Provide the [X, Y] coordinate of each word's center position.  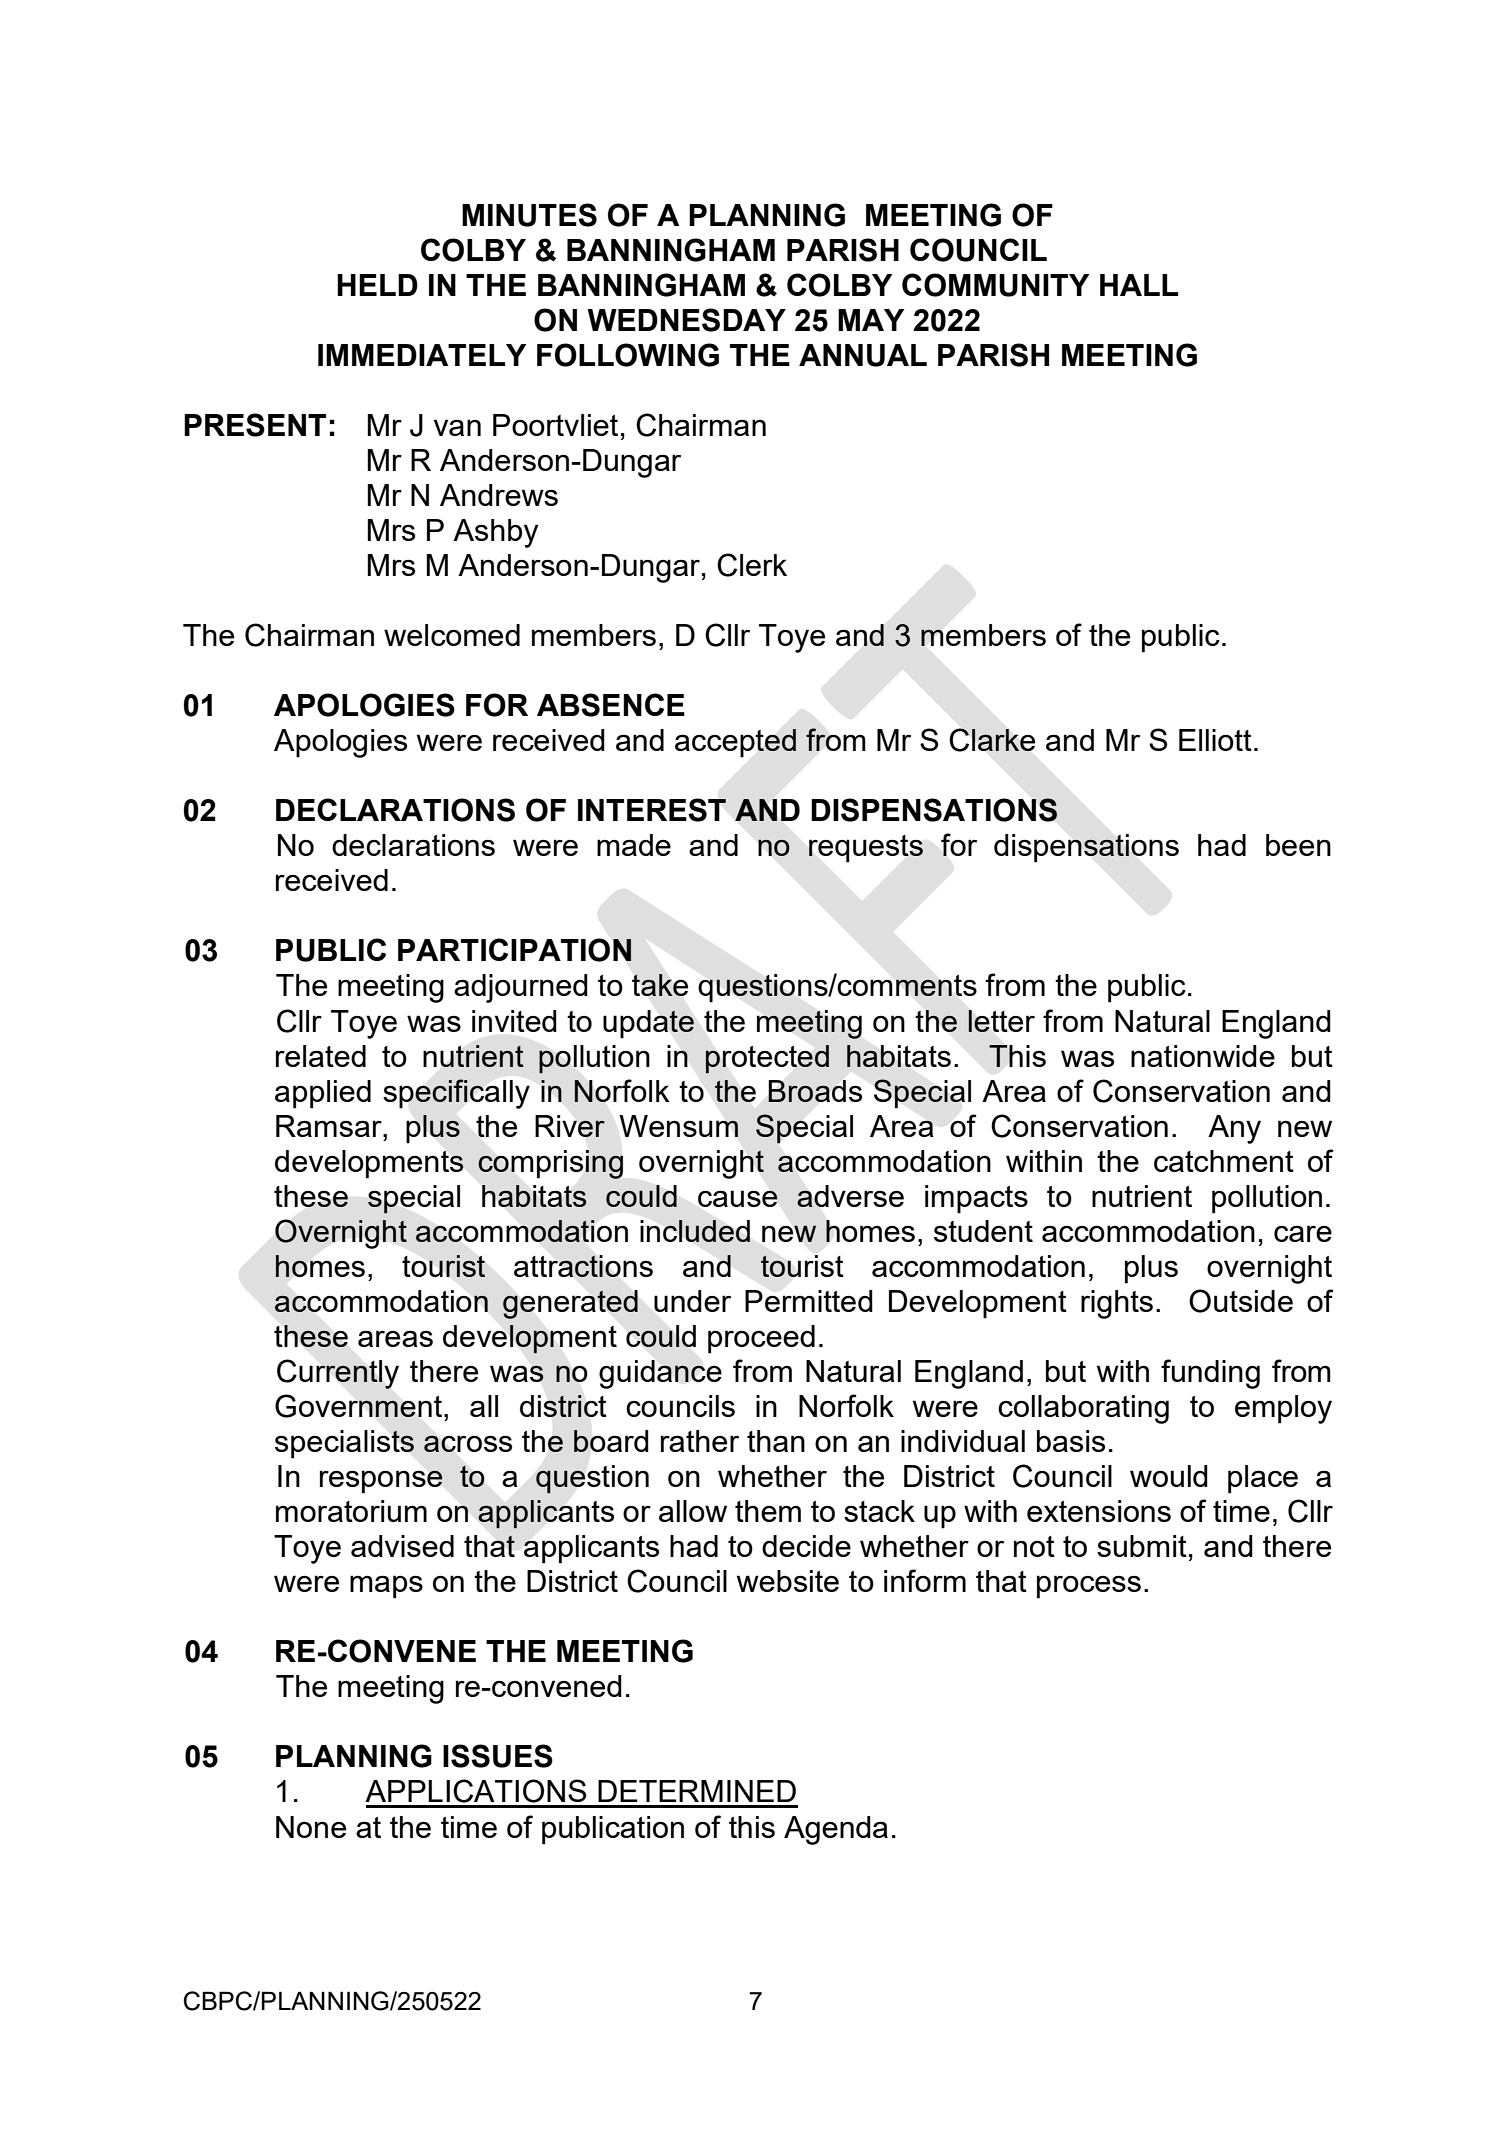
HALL [1139, 285]
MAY [871, 320]
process [1089, 1587]
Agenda [836, 1830]
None [311, 1827]
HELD [377, 285]
